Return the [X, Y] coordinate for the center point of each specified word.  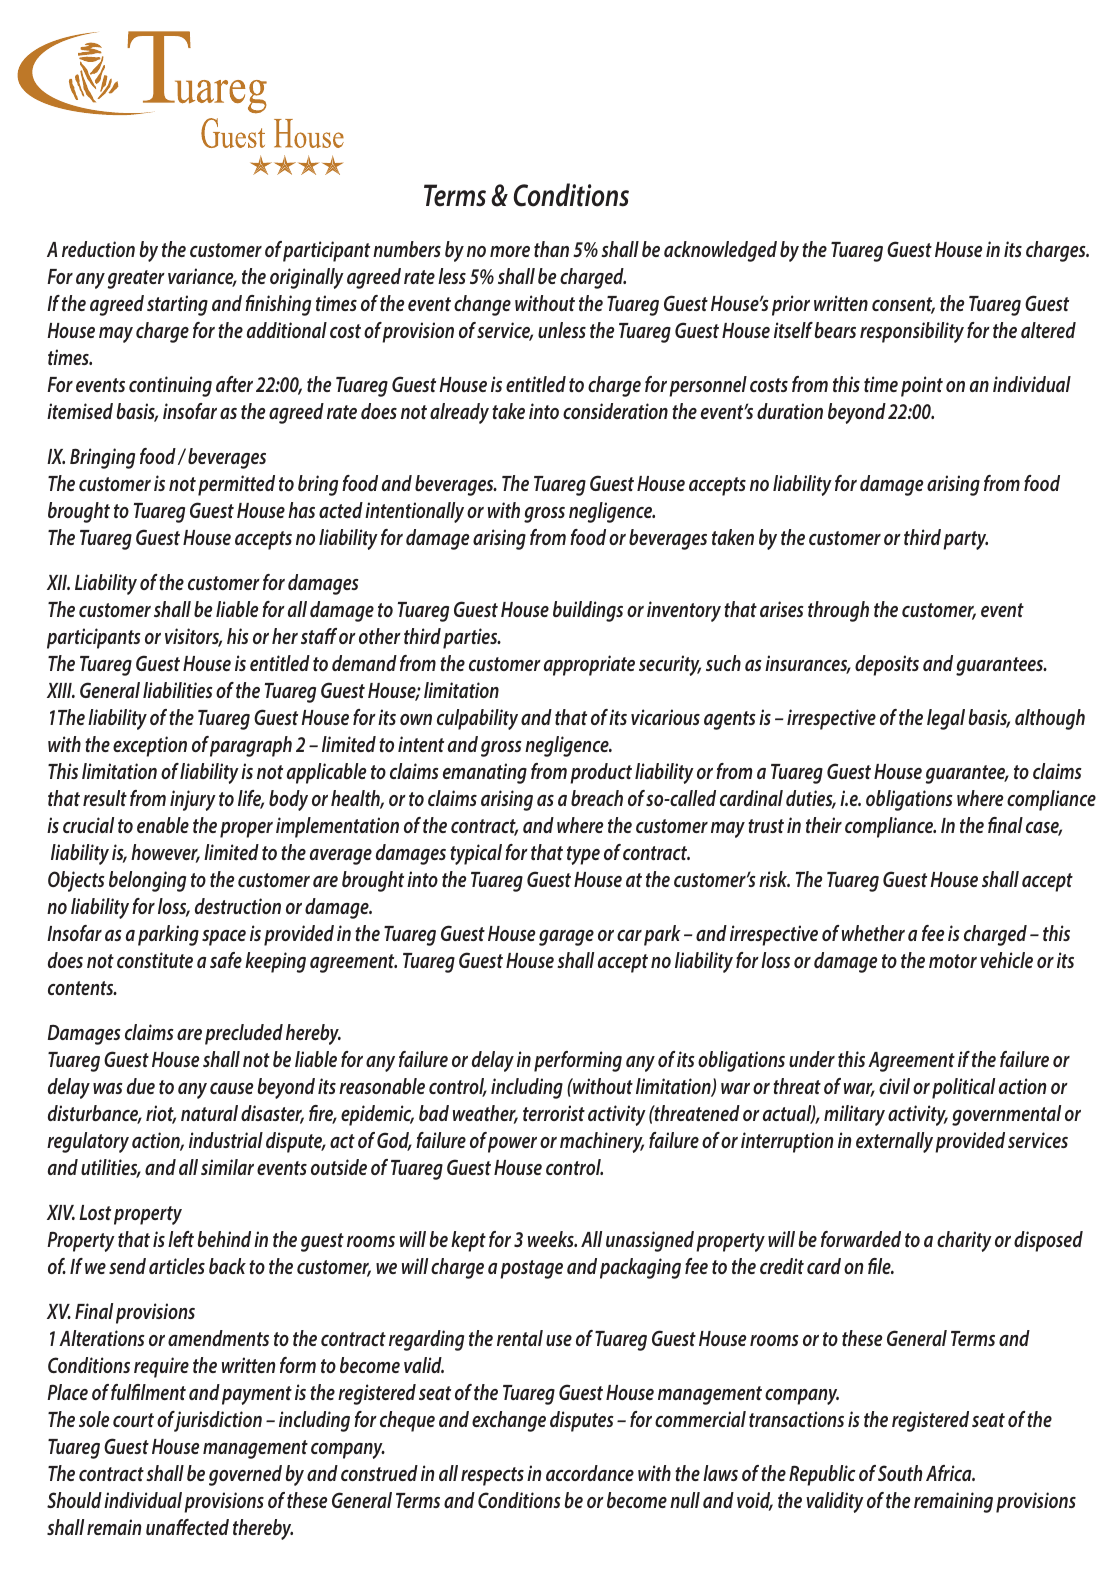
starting [177, 305]
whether [873, 933]
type [583, 855]
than [551, 249]
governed [245, 1475]
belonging [147, 881]
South [900, 1473]
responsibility [912, 332]
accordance [590, 1473]
